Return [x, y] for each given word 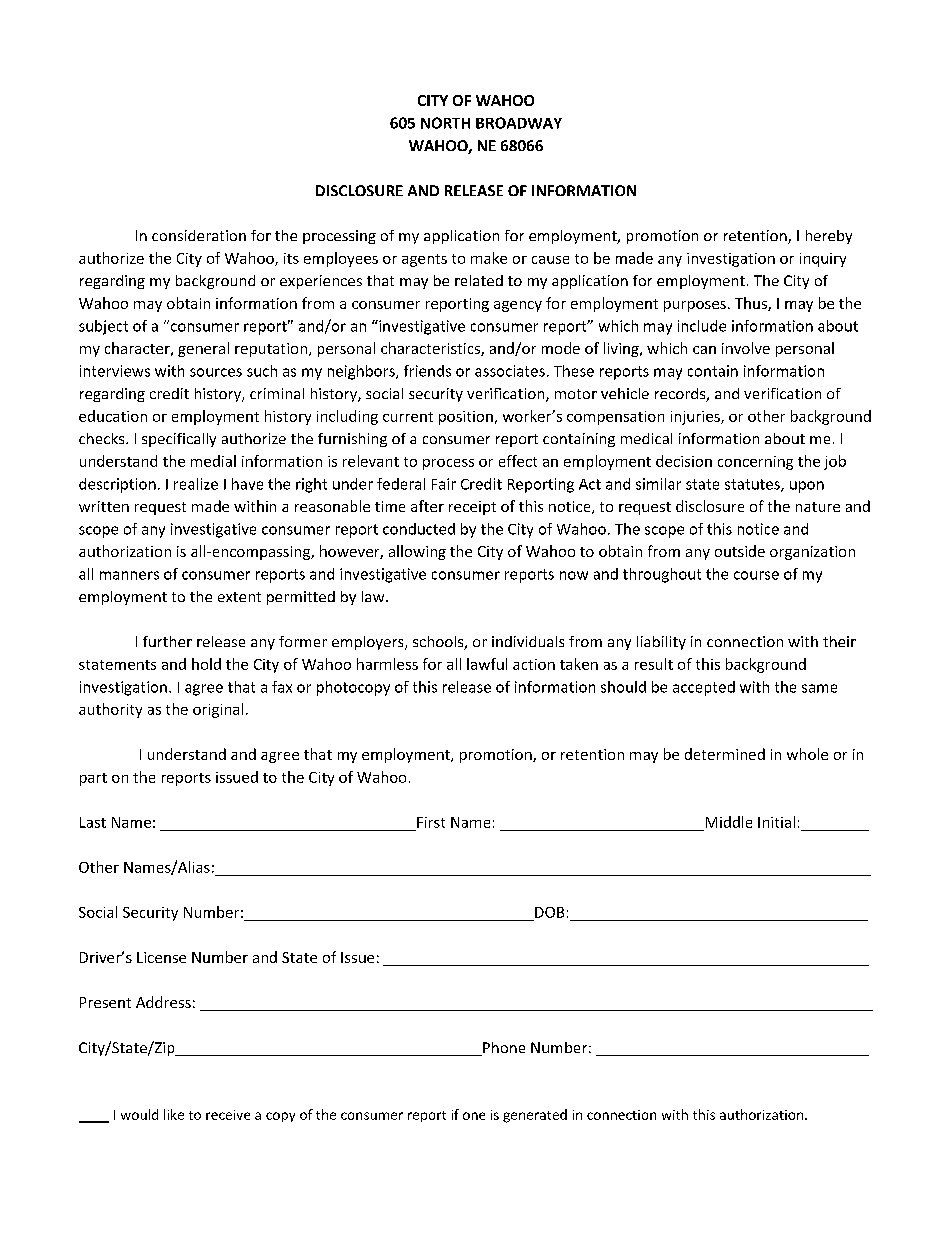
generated [535, 1116]
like [174, 1114]
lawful [487, 664]
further [167, 641]
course [756, 575]
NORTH [445, 123]
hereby [829, 237]
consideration [199, 235]
